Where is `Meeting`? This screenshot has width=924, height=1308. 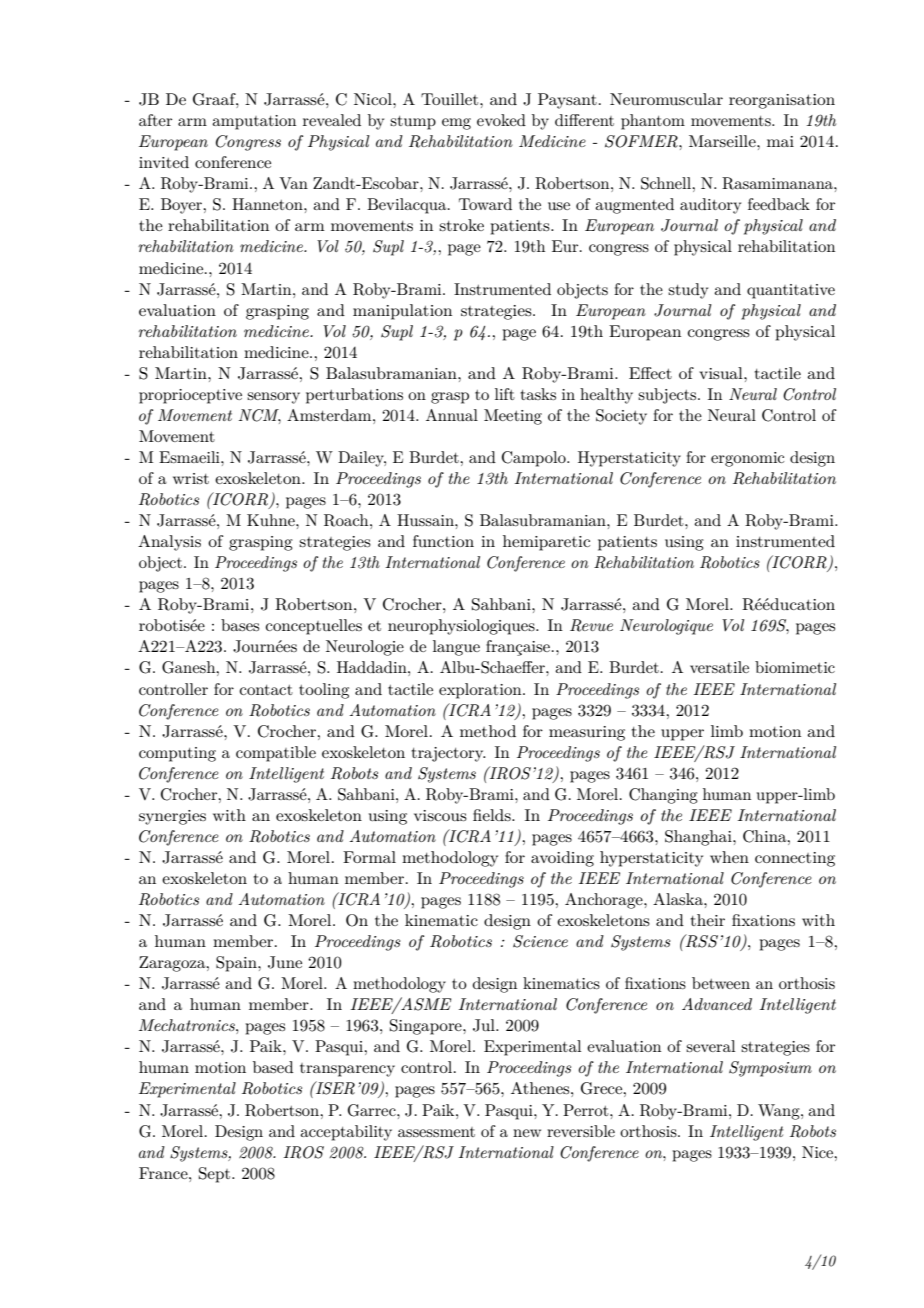
Meeting is located at coordinates (513, 417).
